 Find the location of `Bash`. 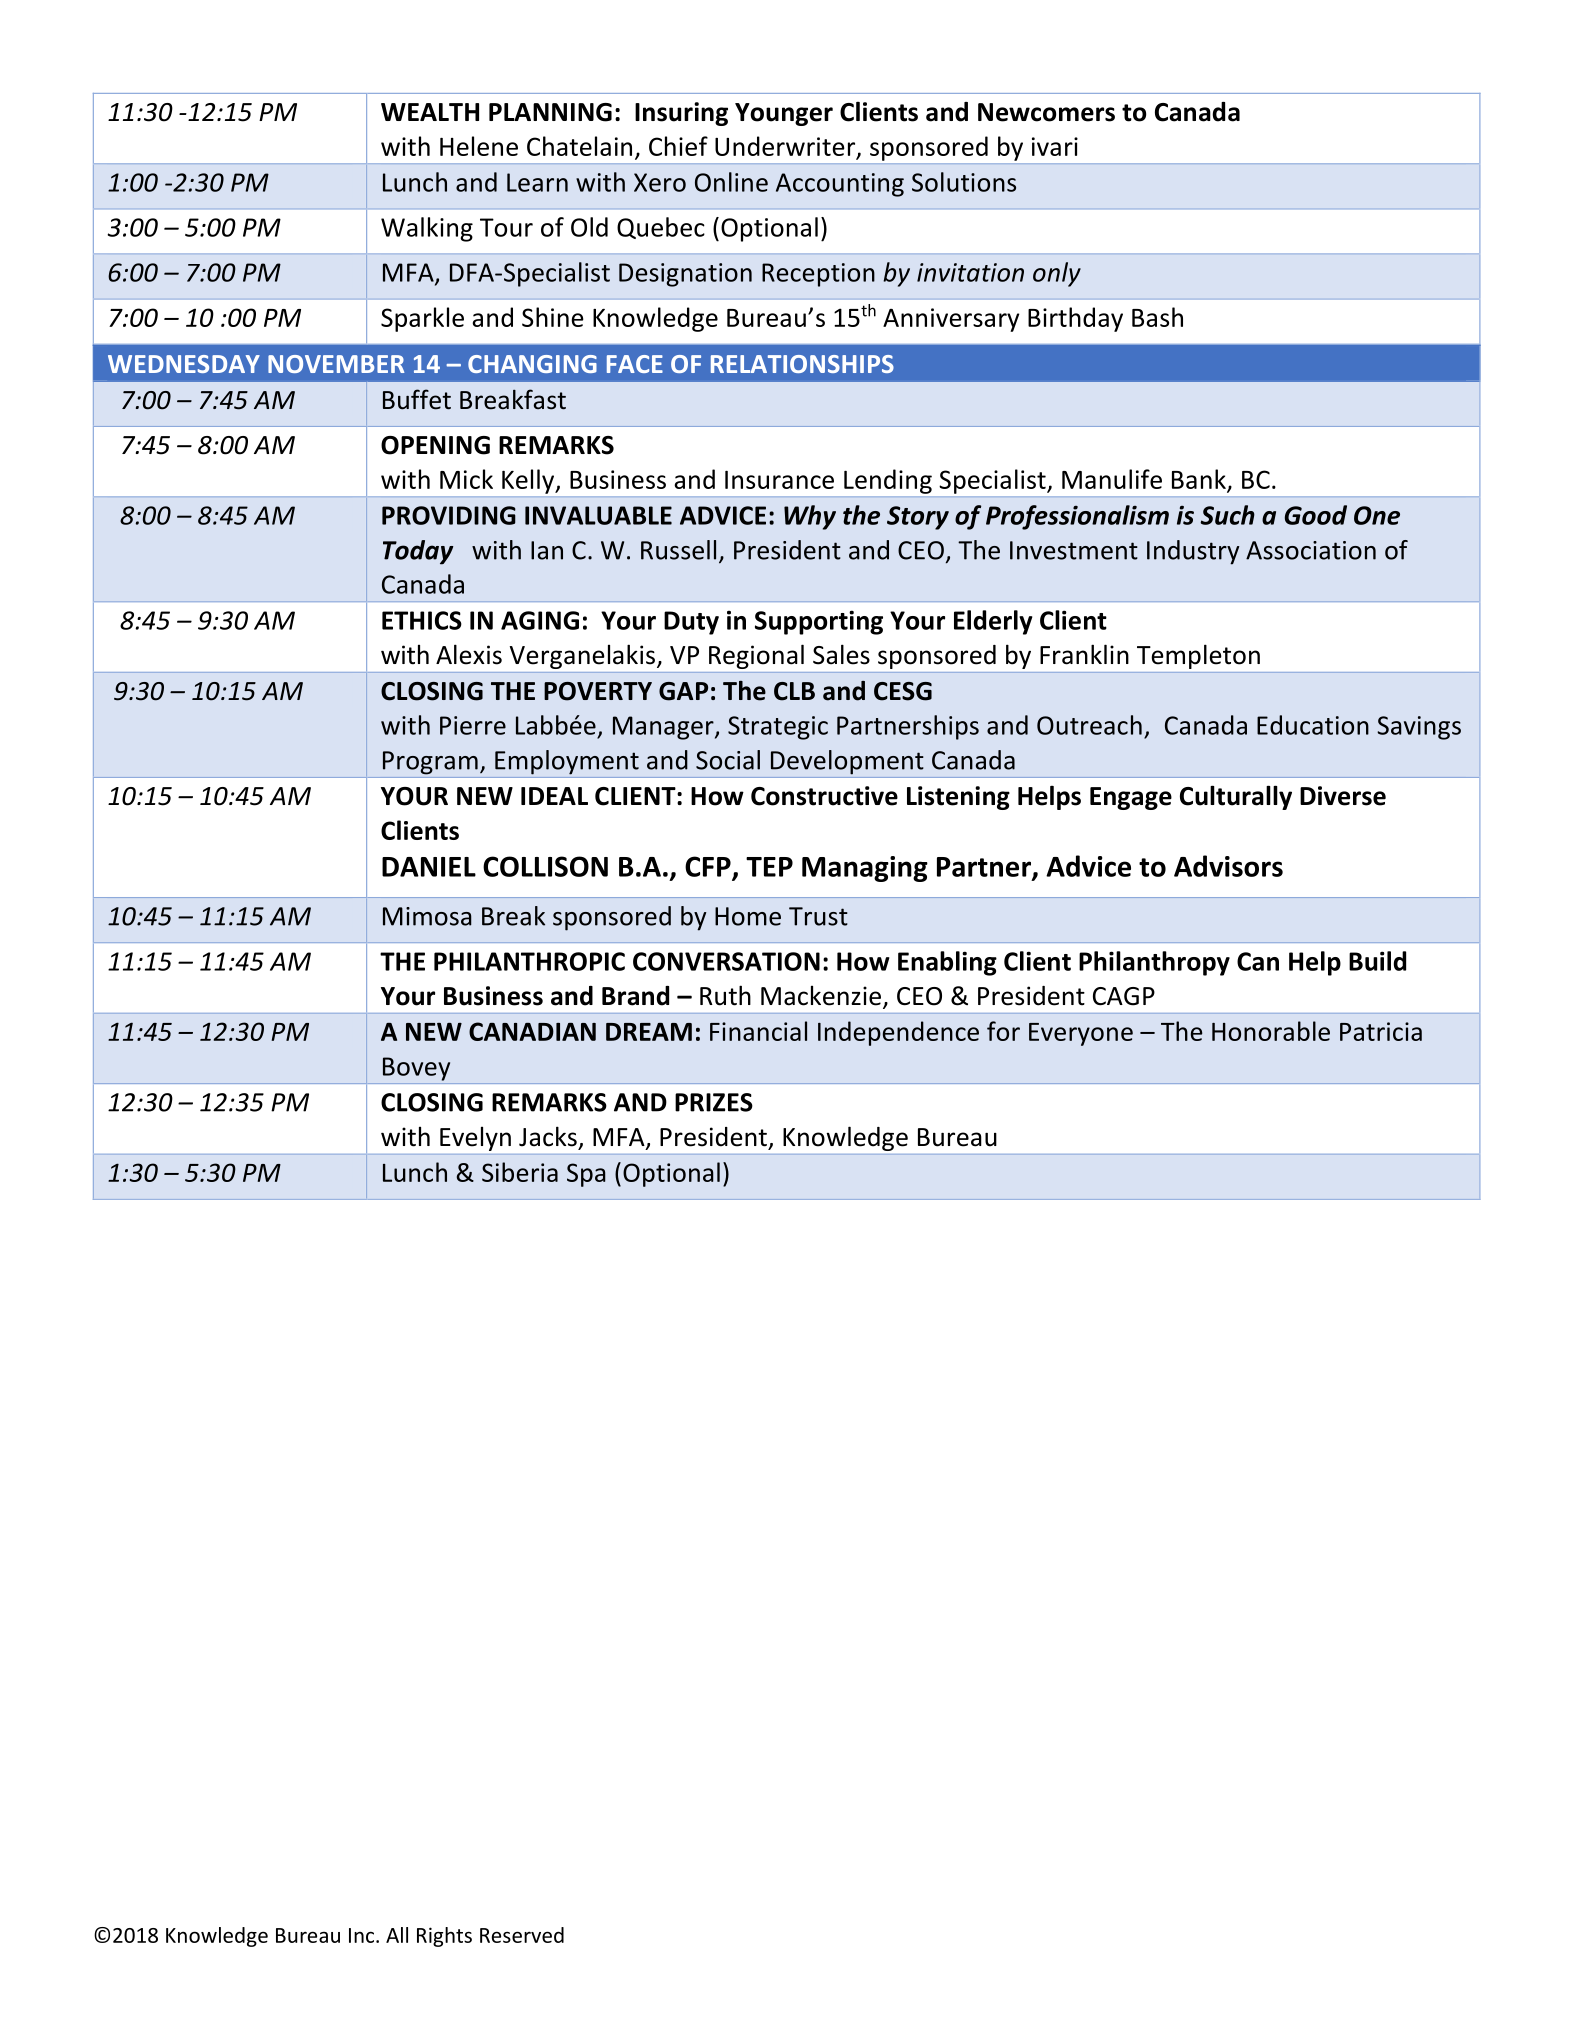

Bash is located at coordinates (1157, 317).
